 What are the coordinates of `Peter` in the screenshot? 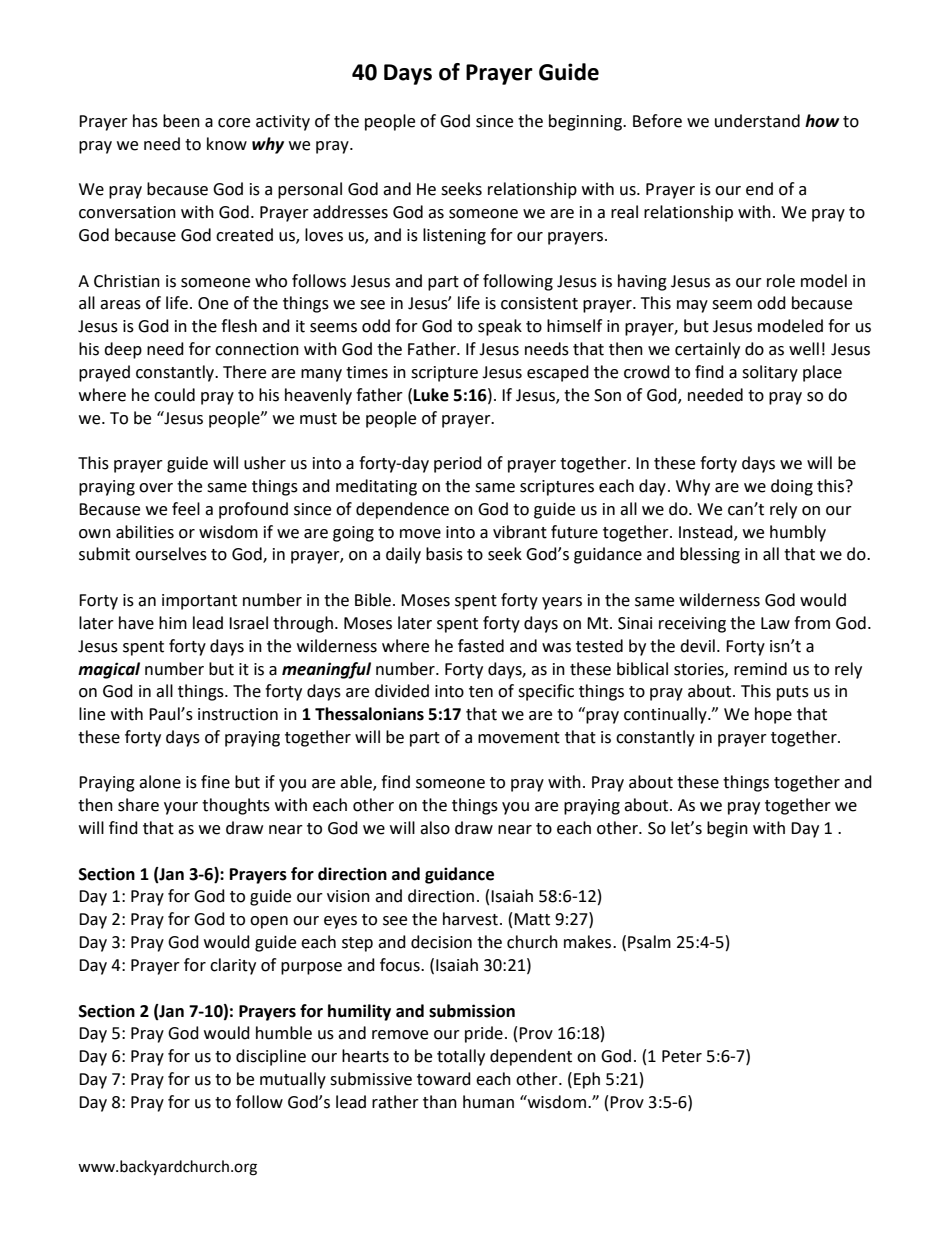 It's located at (682, 1056).
